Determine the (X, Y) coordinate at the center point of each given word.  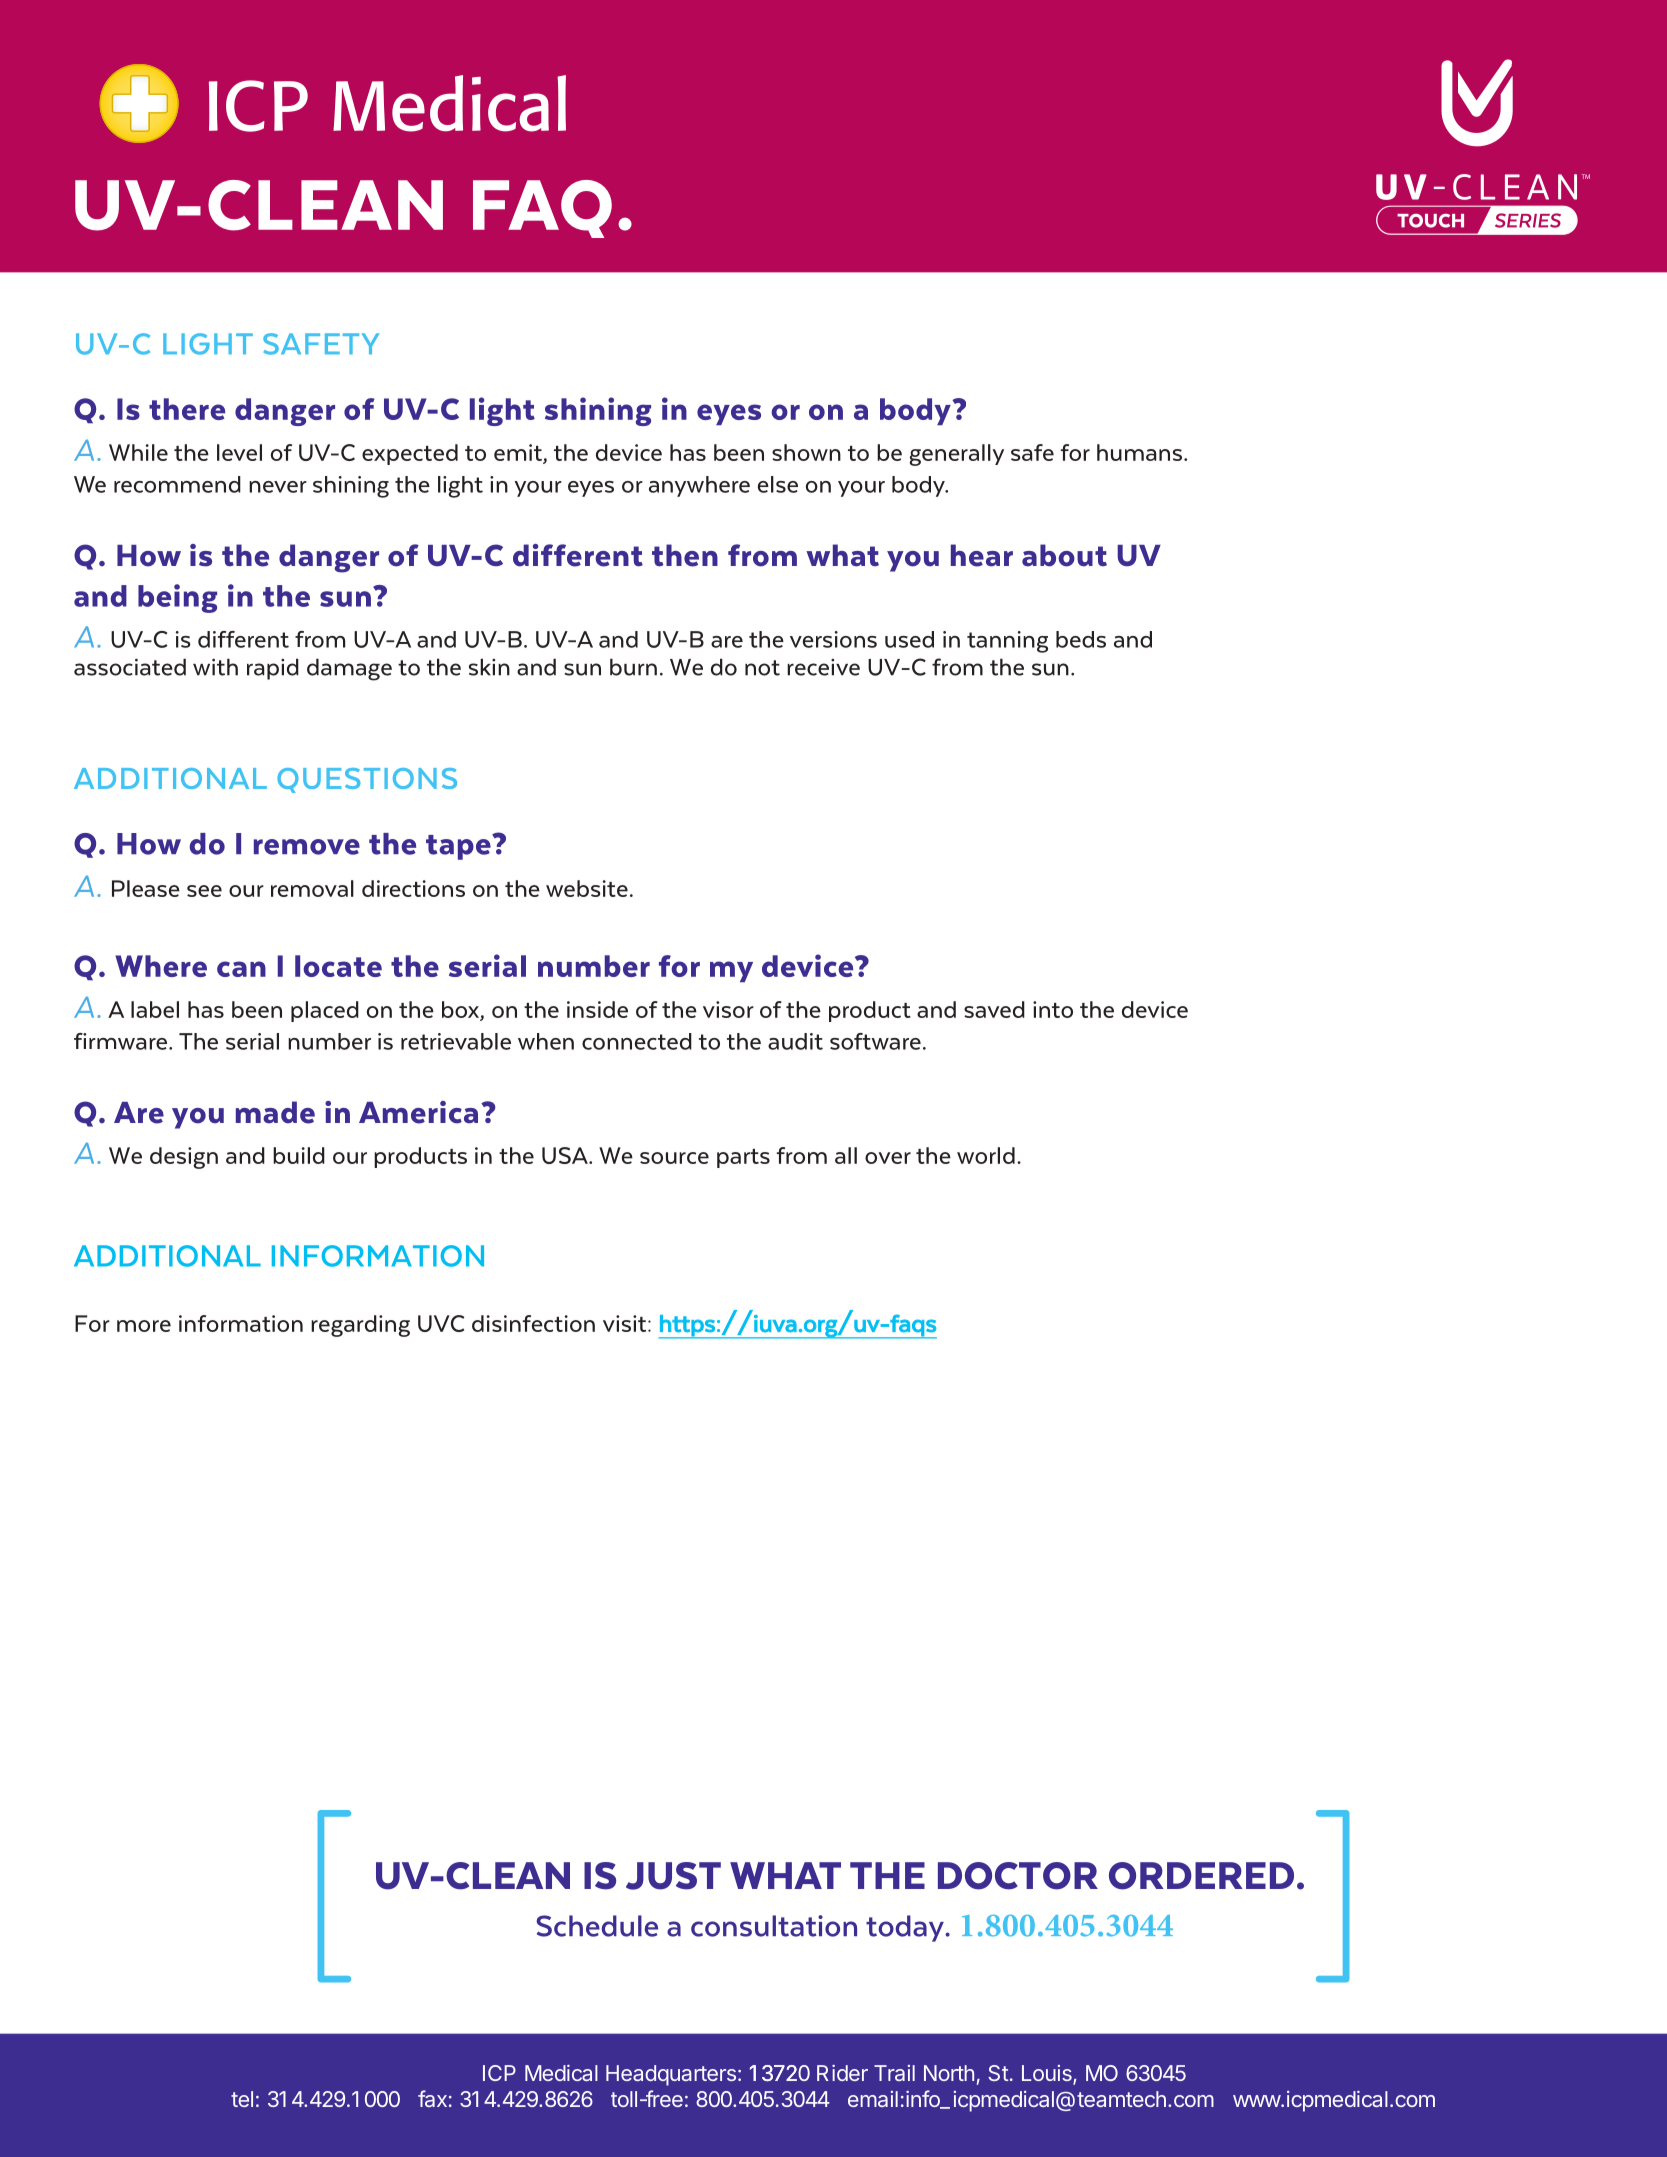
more (144, 1326)
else (778, 484)
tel (242, 2099)
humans (1139, 452)
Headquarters (671, 2075)
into (1053, 1009)
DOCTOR (1018, 1876)
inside (597, 1009)
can (241, 969)
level (239, 452)
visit (626, 1323)
